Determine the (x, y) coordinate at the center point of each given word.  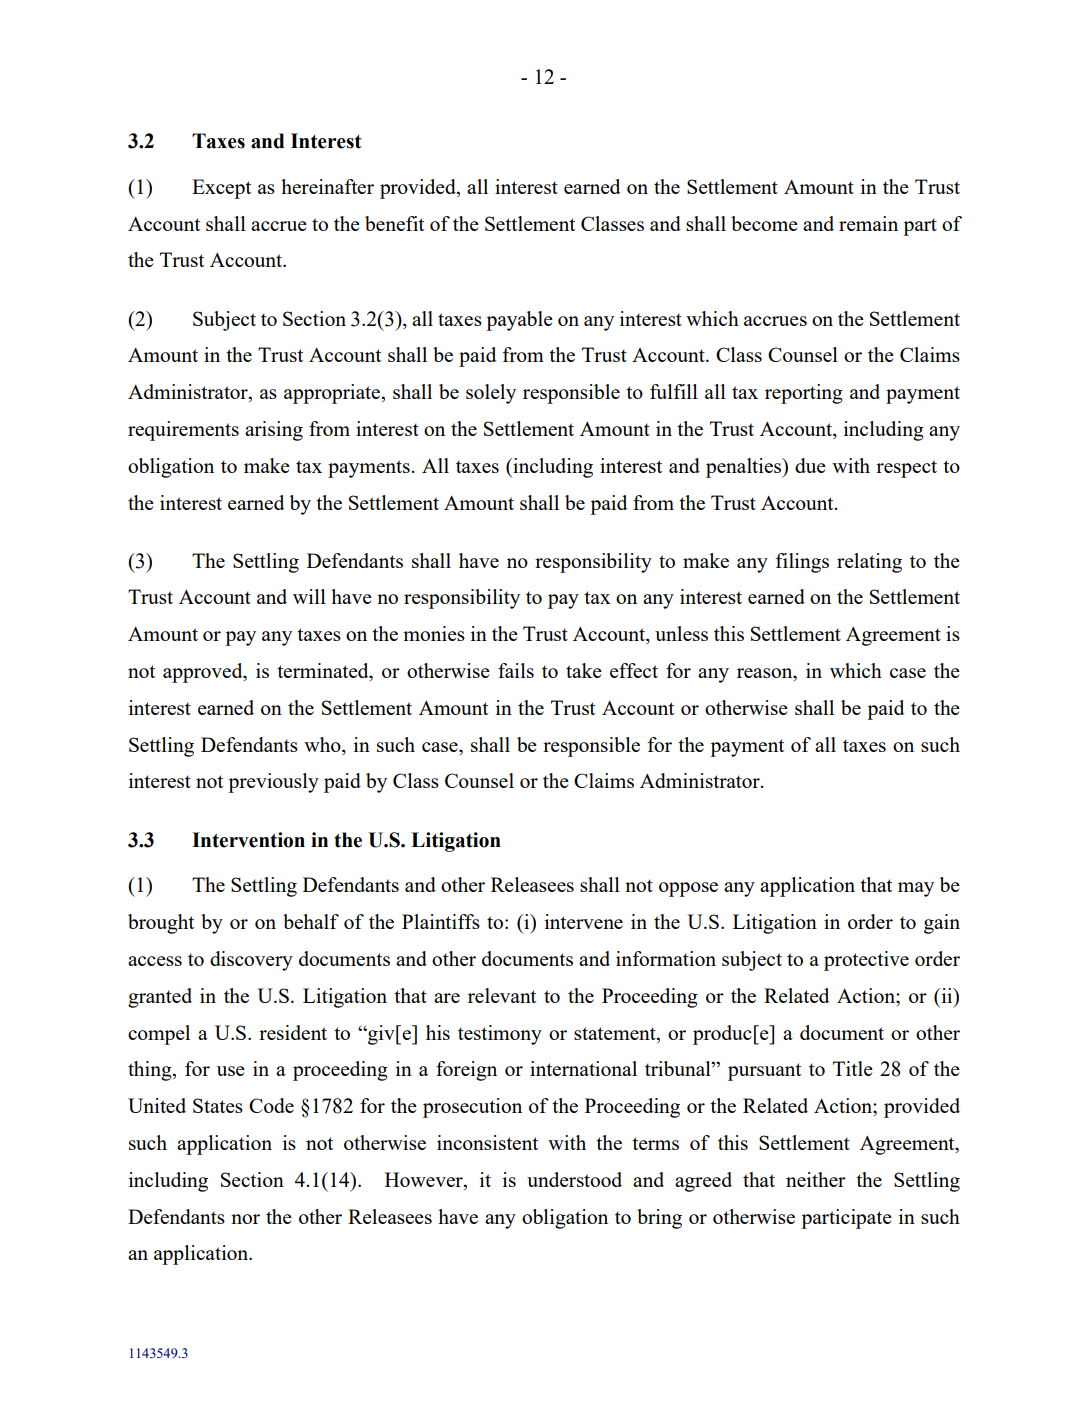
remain (868, 223)
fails (516, 670)
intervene (584, 921)
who (323, 744)
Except (221, 189)
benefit (394, 223)
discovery (251, 961)
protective (866, 961)
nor (245, 1219)
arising (274, 431)
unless (681, 633)
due (810, 465)
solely (491, 394)
